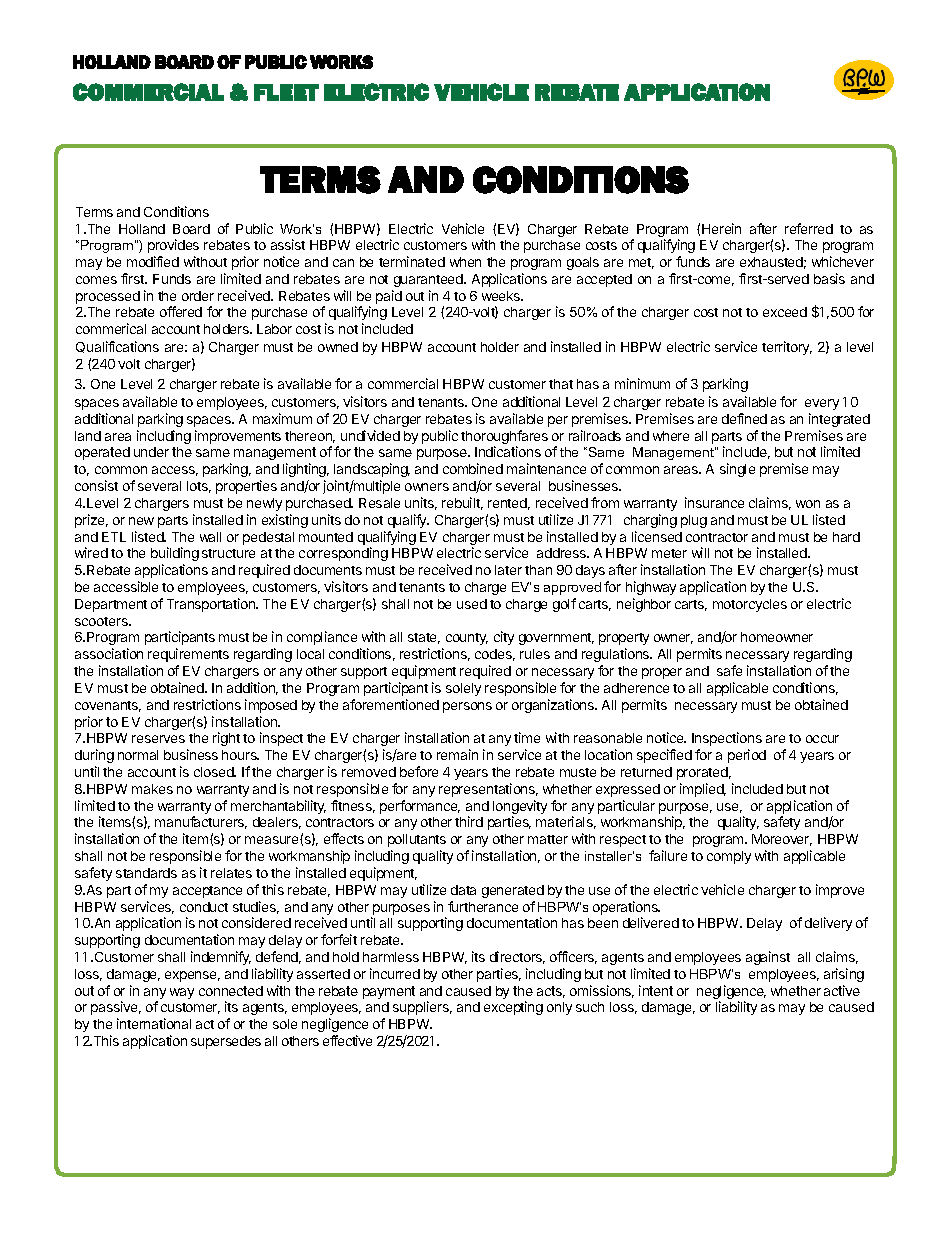  What do you see at coordinates (504, 438) in the page?
I see `thoroughfares` at bounding box center [504, 438].
